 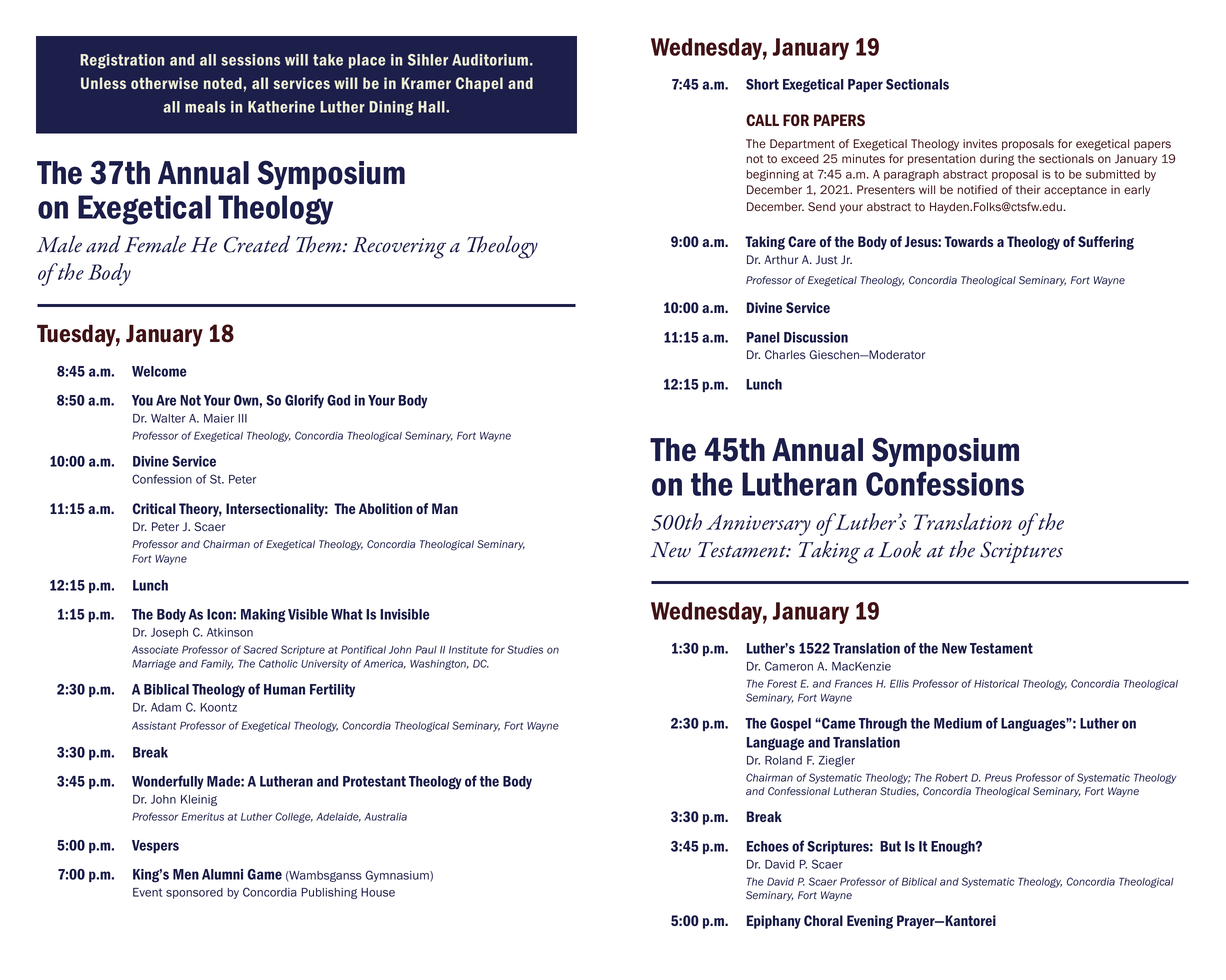 I want to click on Discussion, so click(x=816, y=337).
